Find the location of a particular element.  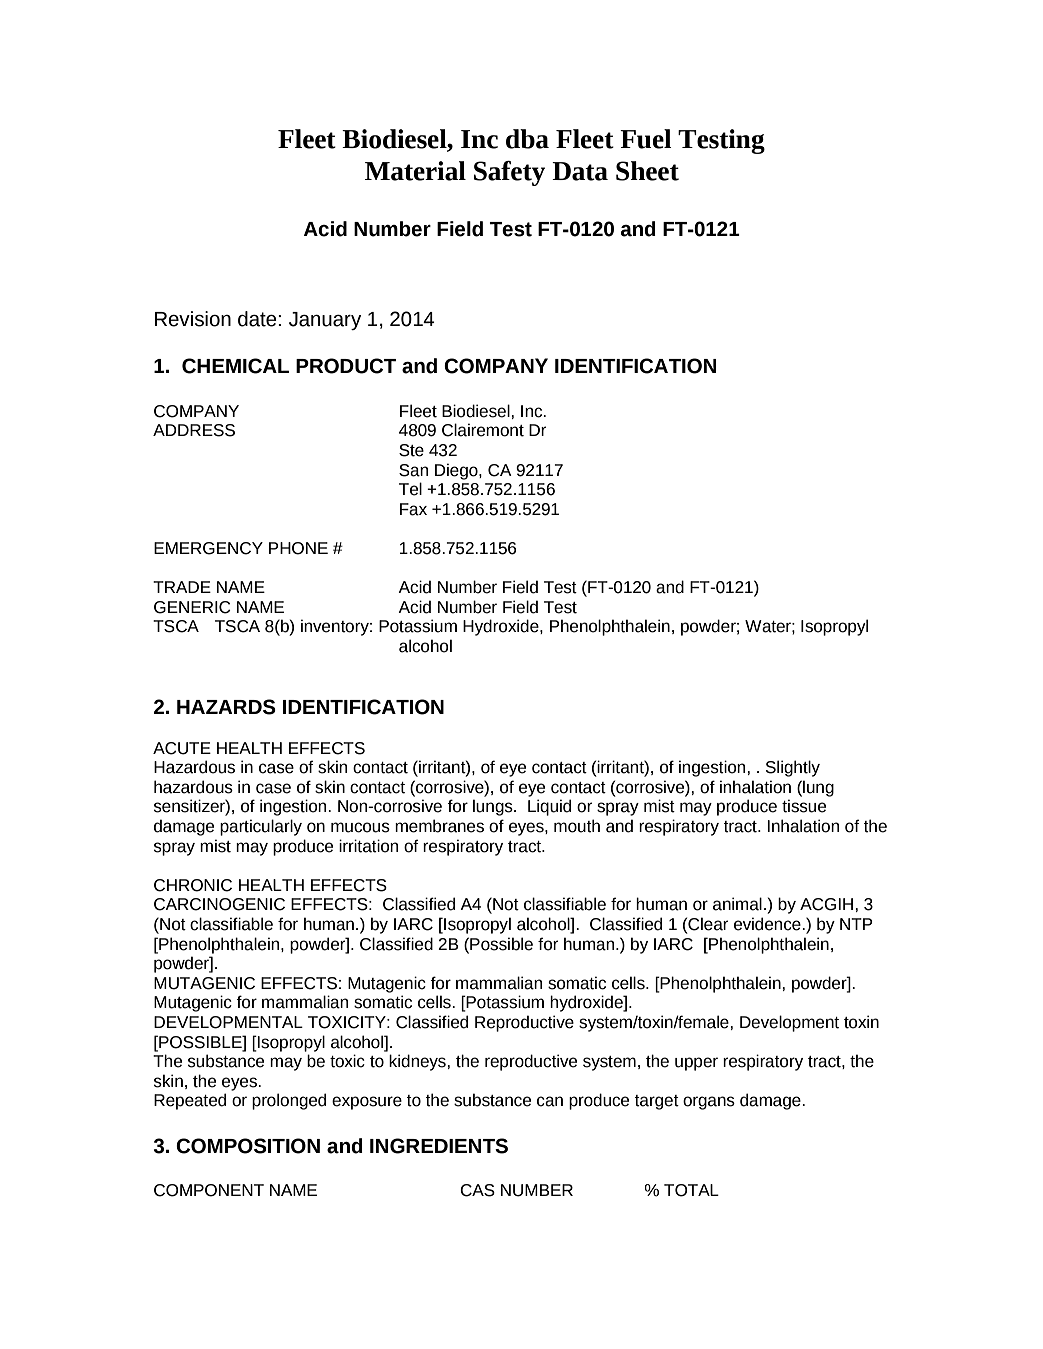

CARCINOGENIC is located at coordinates (219, 904).
